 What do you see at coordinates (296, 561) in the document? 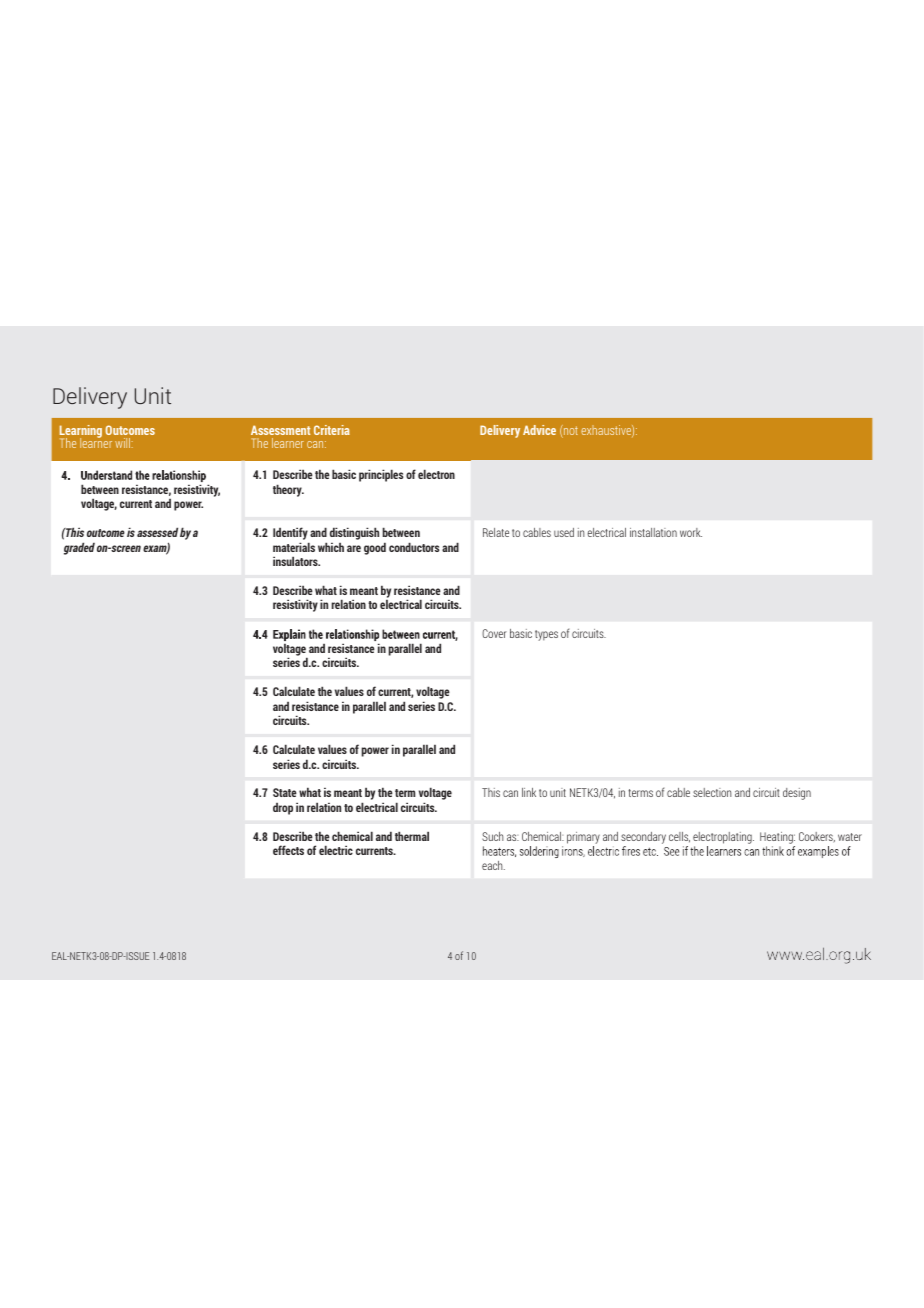
I see `insulators` at bounding box center [296, 561].
